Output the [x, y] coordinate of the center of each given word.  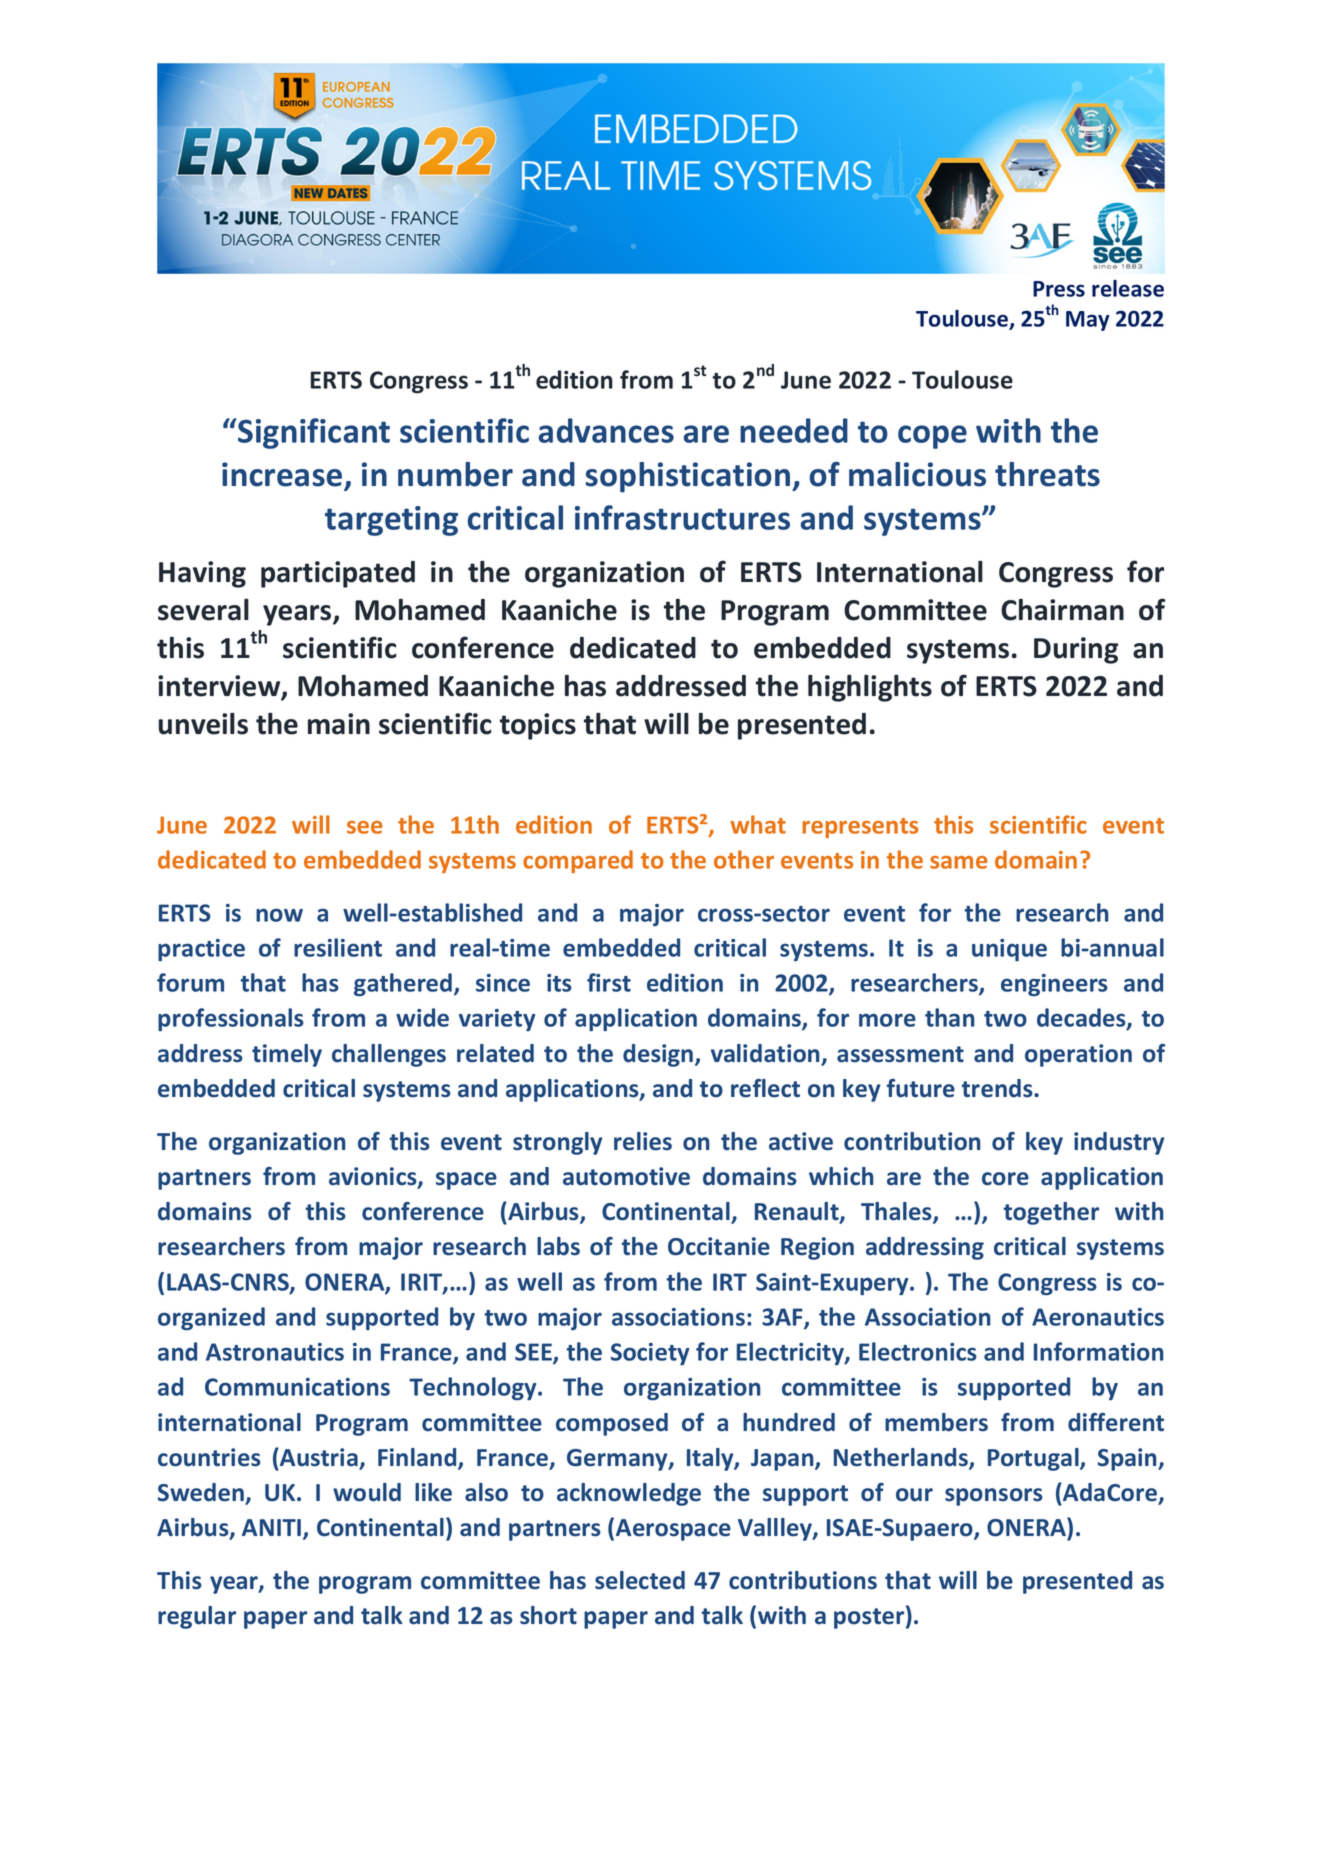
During [1076, 650]
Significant [314, 433]
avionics [374, 1177]
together [1051, 1213]
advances [606, 430]
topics [538, 726]
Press [1059, 289]
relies [643, 1141]
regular [197, 1617]
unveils [203, 723]
